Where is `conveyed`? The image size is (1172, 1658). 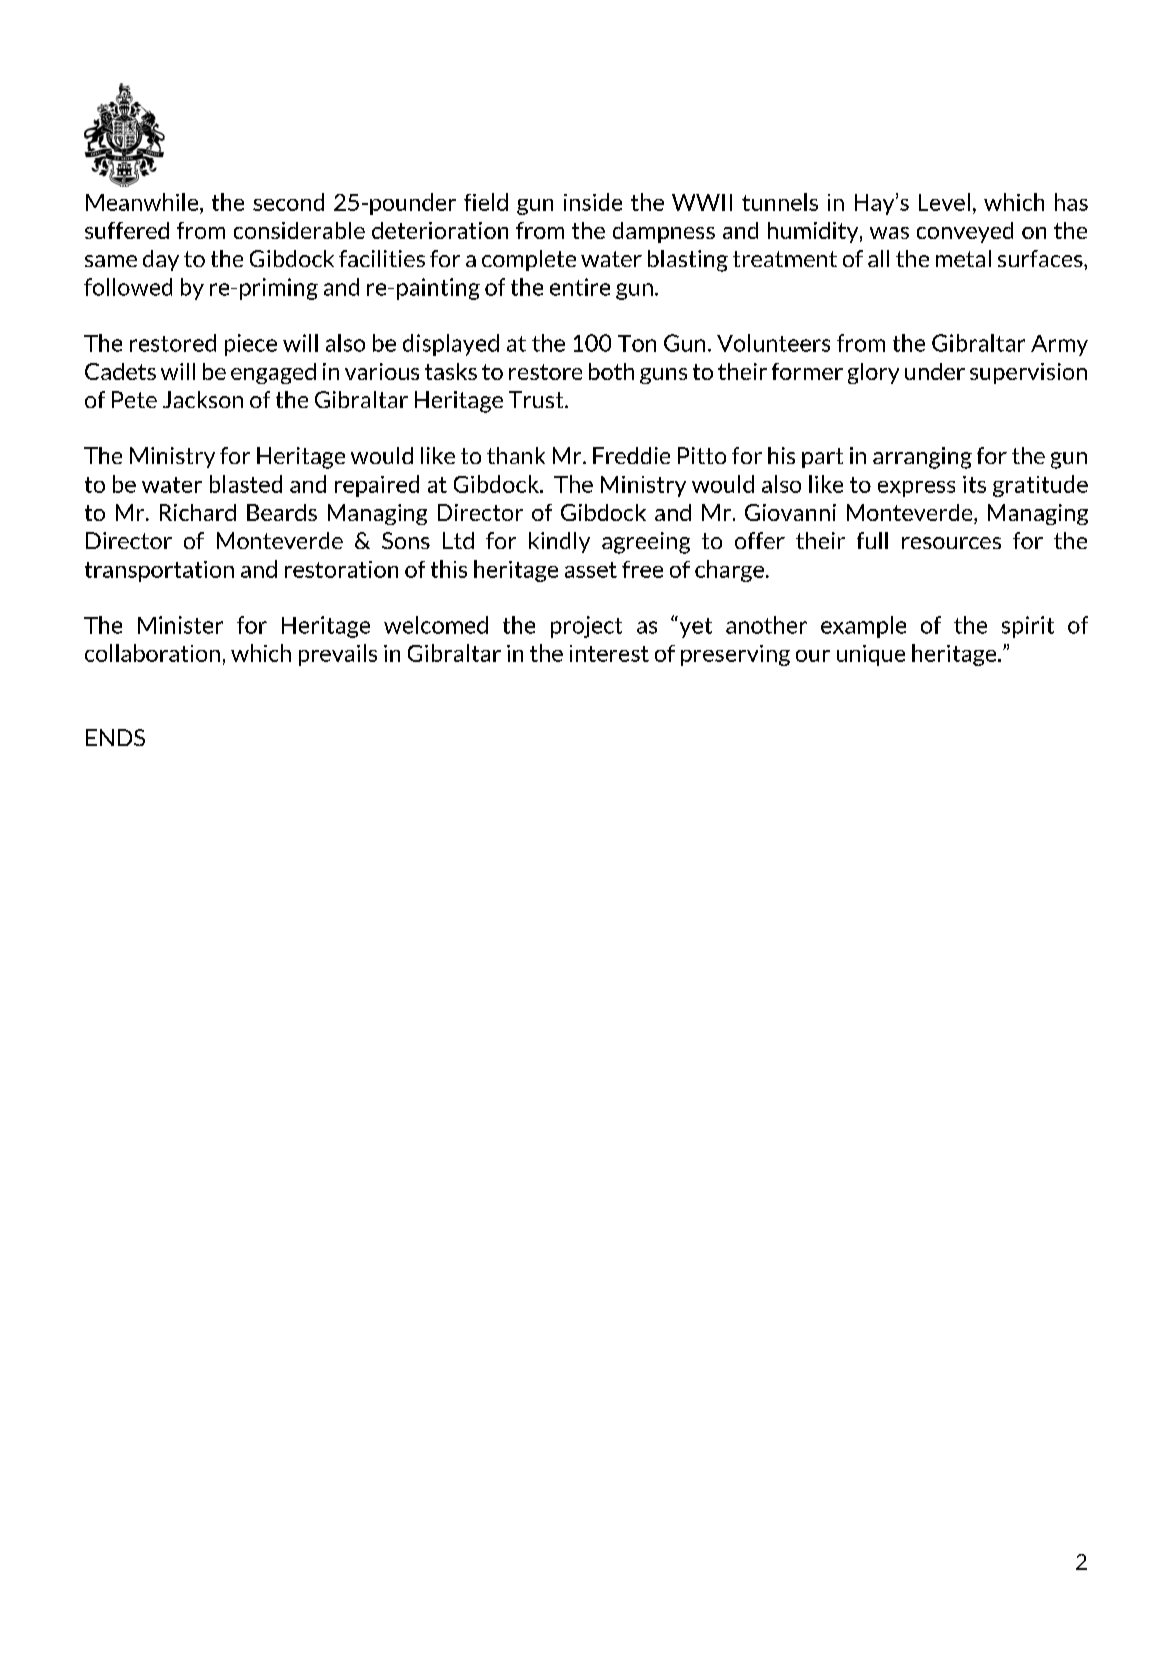
conveyed is located at coordinates (965, 232).
